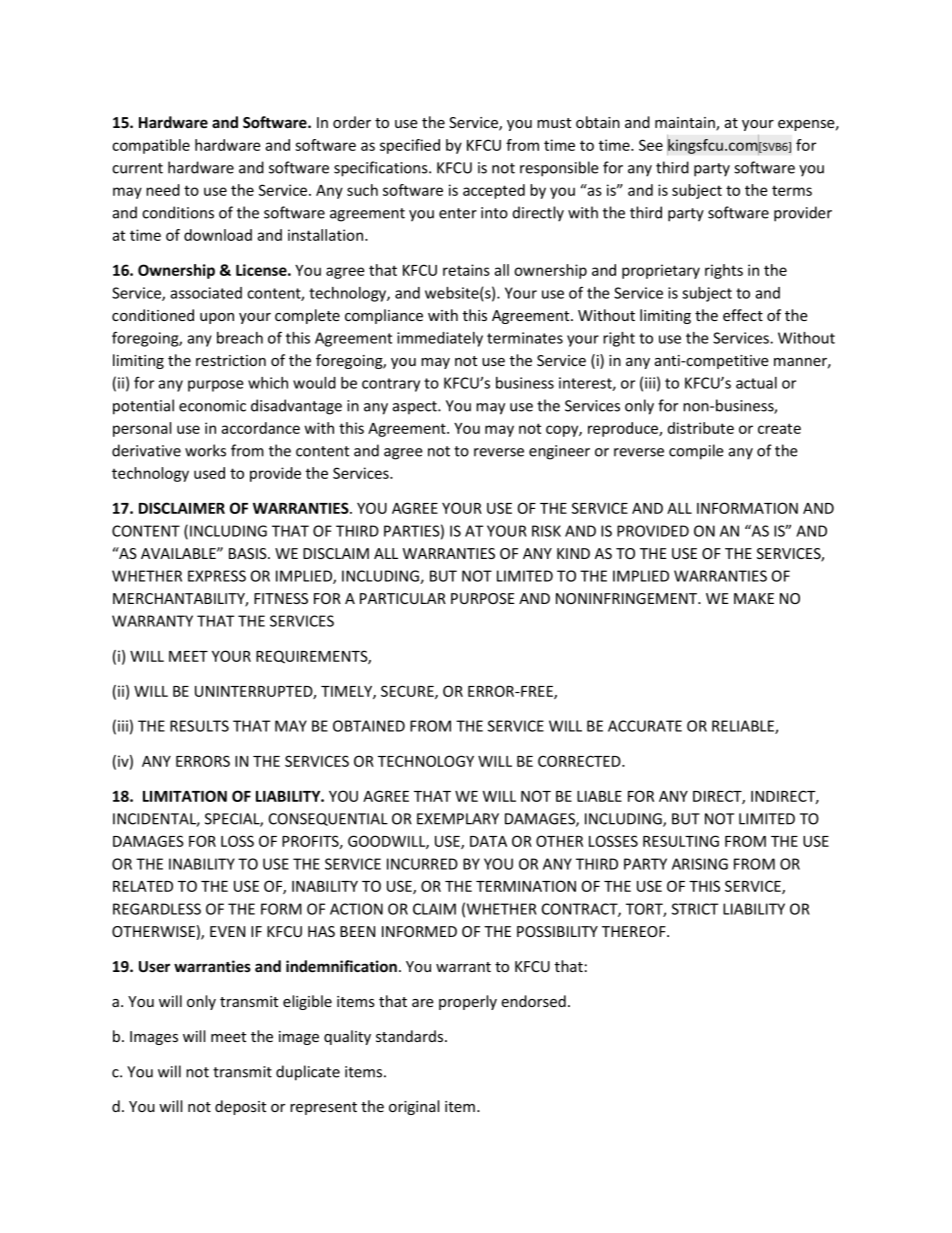 This page has height=1233, width=952. What do you see at coordinates (240, 1107) in the page?
I see `deposit` at bounding box center [240, 1107].
